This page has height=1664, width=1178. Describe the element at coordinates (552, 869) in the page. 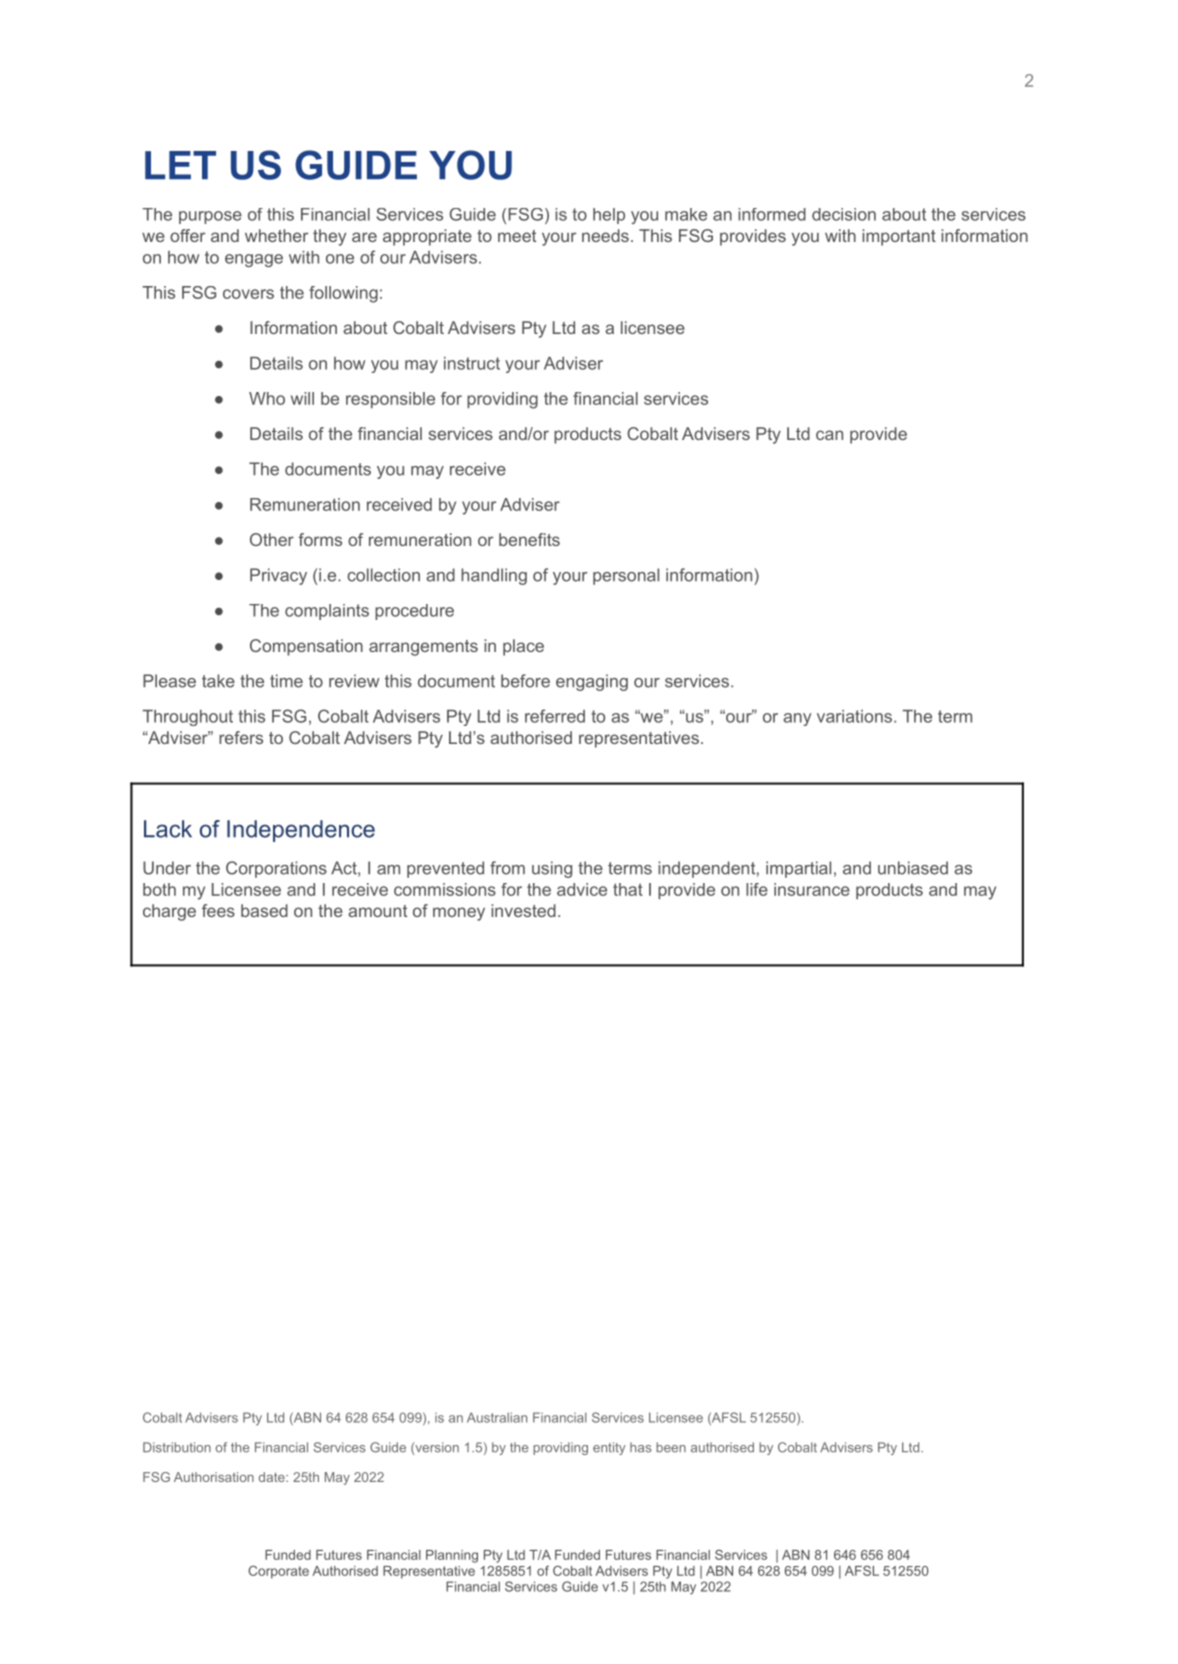

I see `using` at that location.
